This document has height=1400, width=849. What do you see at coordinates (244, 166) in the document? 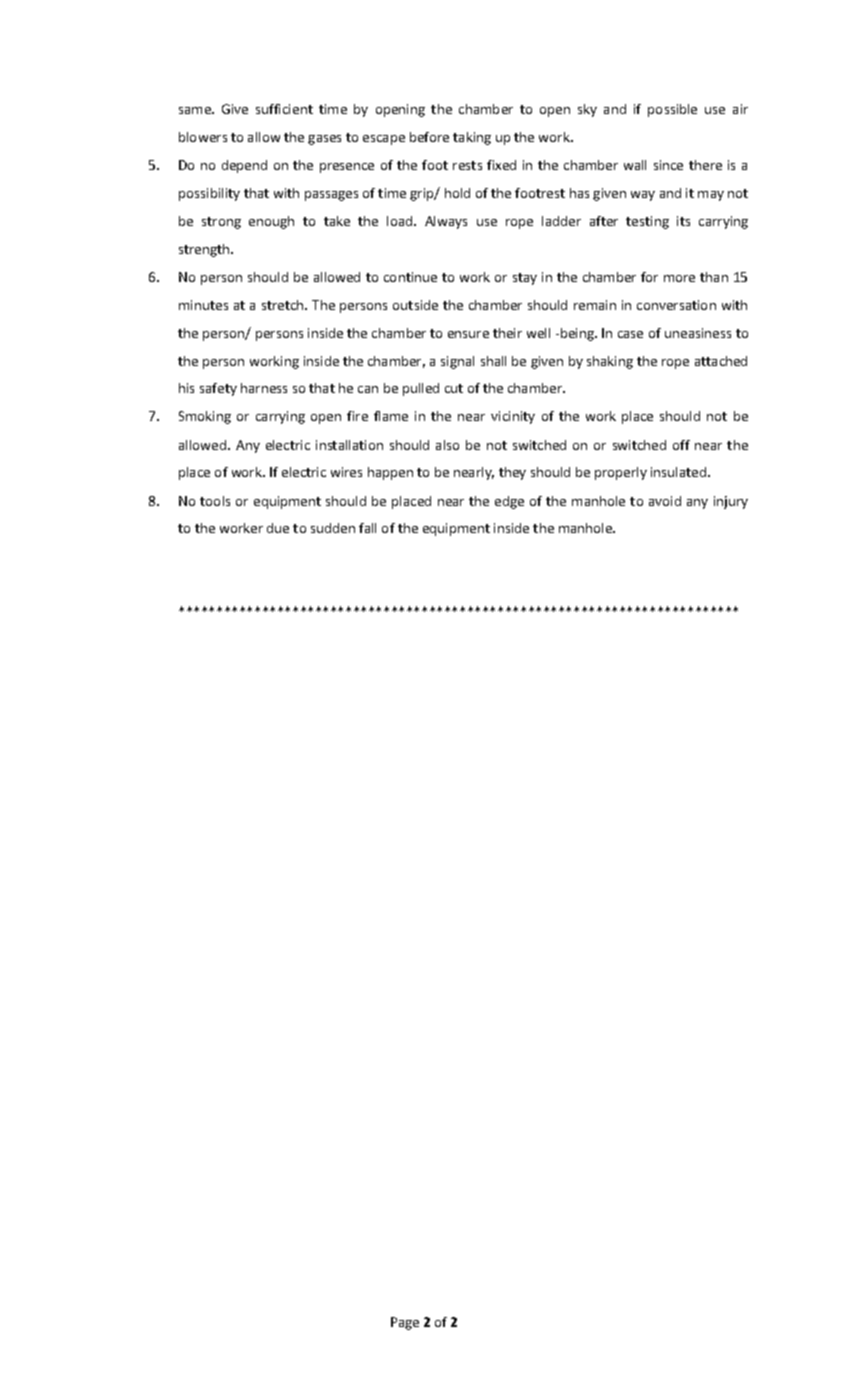
I see `depend` at bounding box center [244, 166].
